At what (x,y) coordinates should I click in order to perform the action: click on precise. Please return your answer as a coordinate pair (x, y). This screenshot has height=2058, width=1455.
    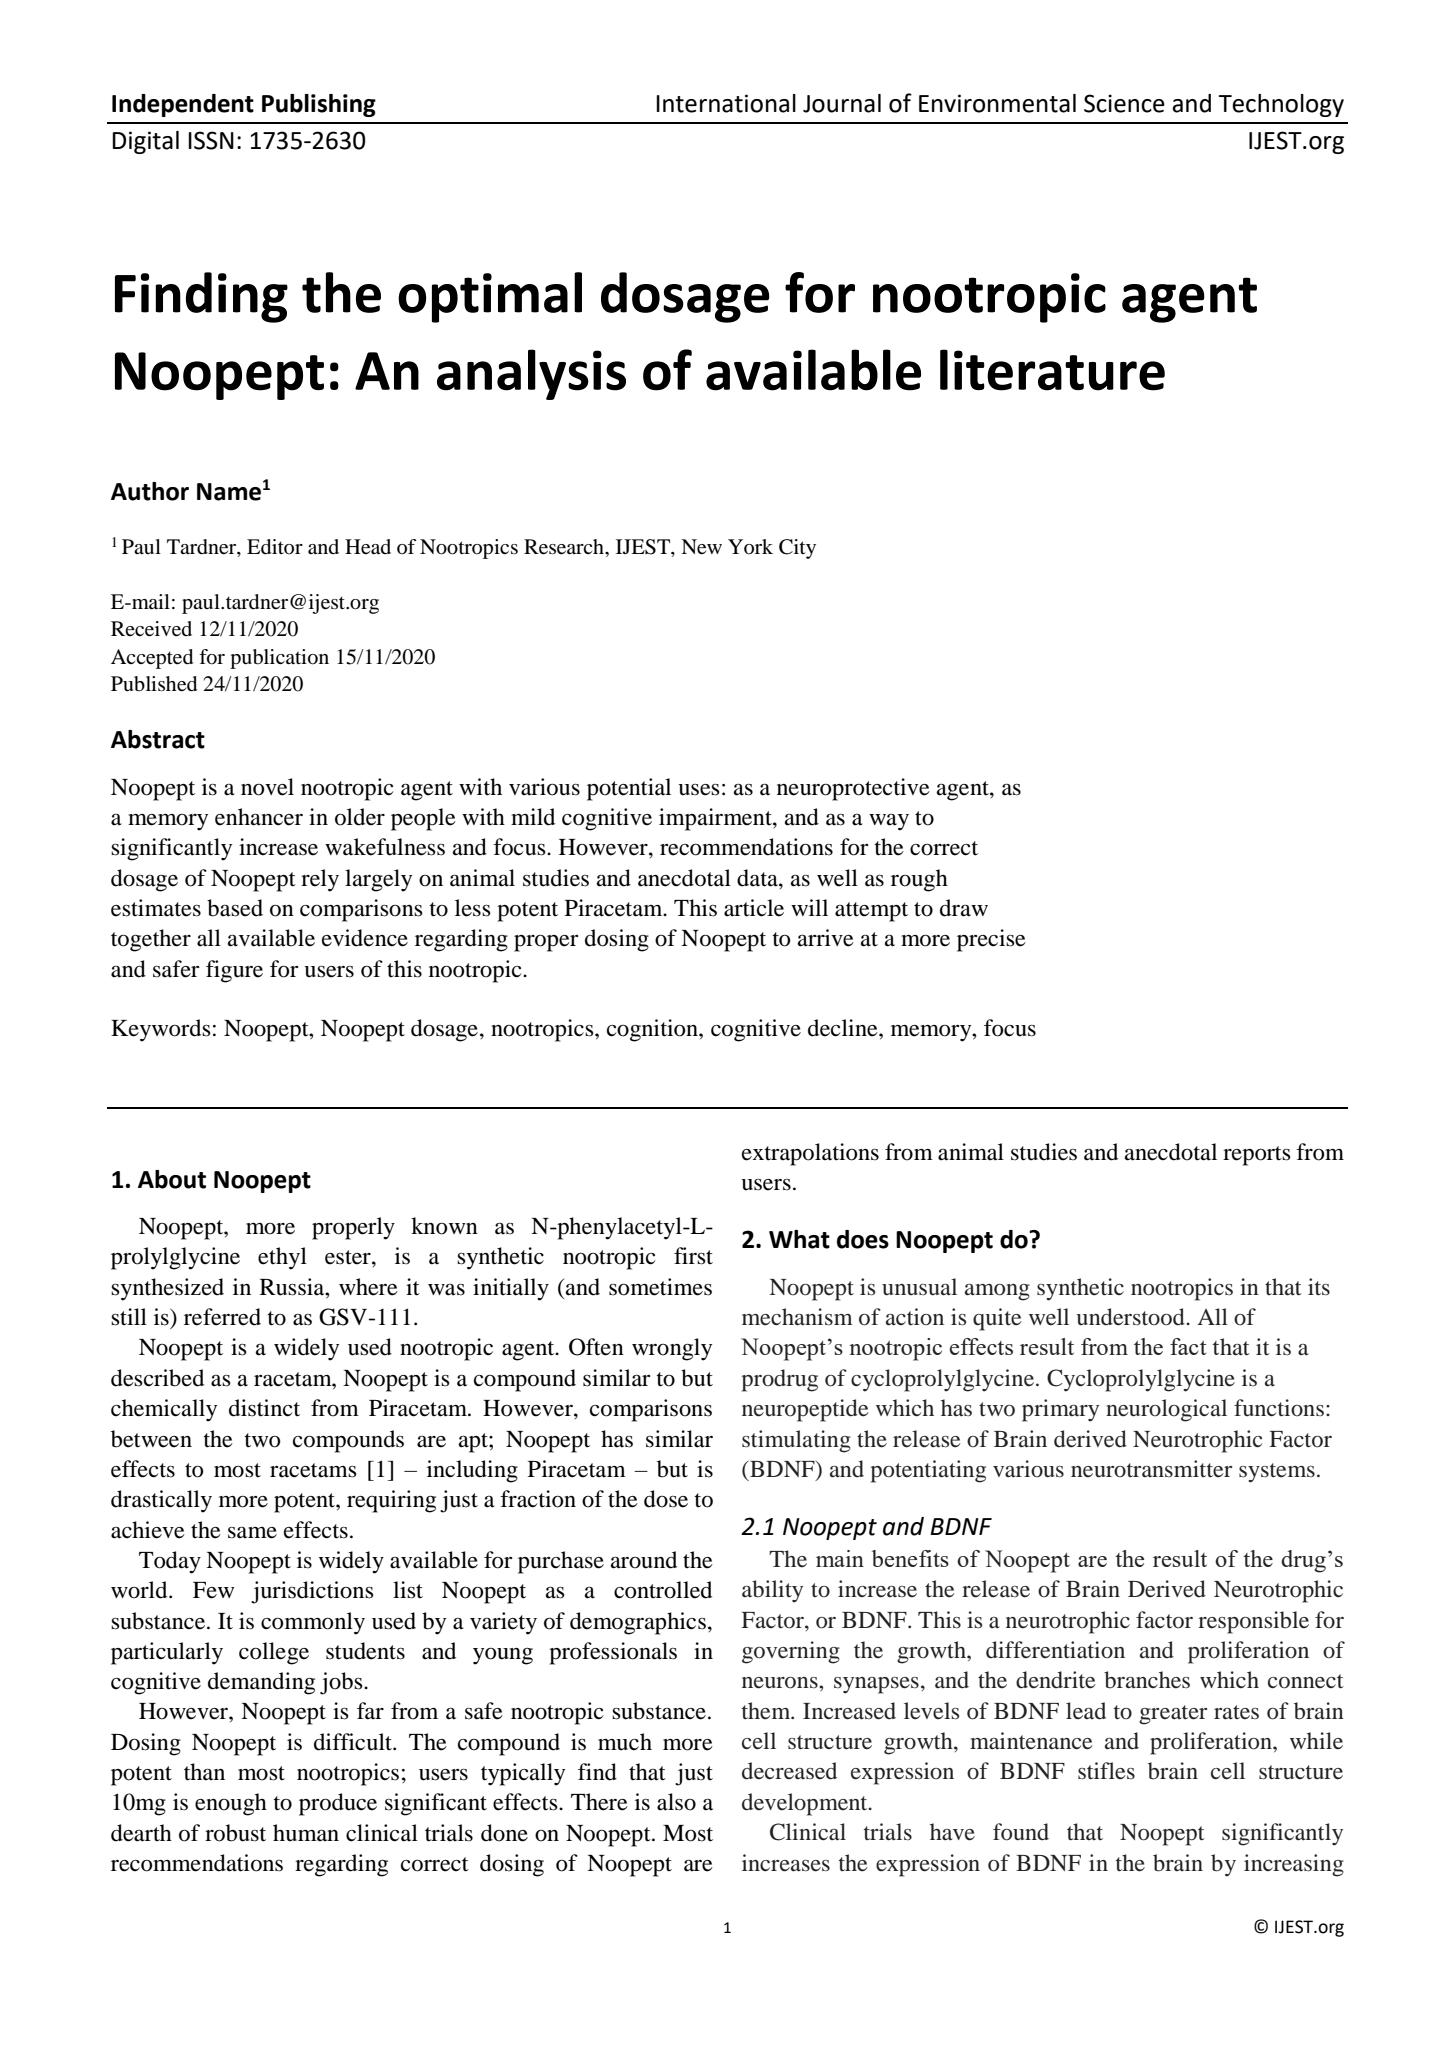
    Looking at the image, I should click on (991, 940).
